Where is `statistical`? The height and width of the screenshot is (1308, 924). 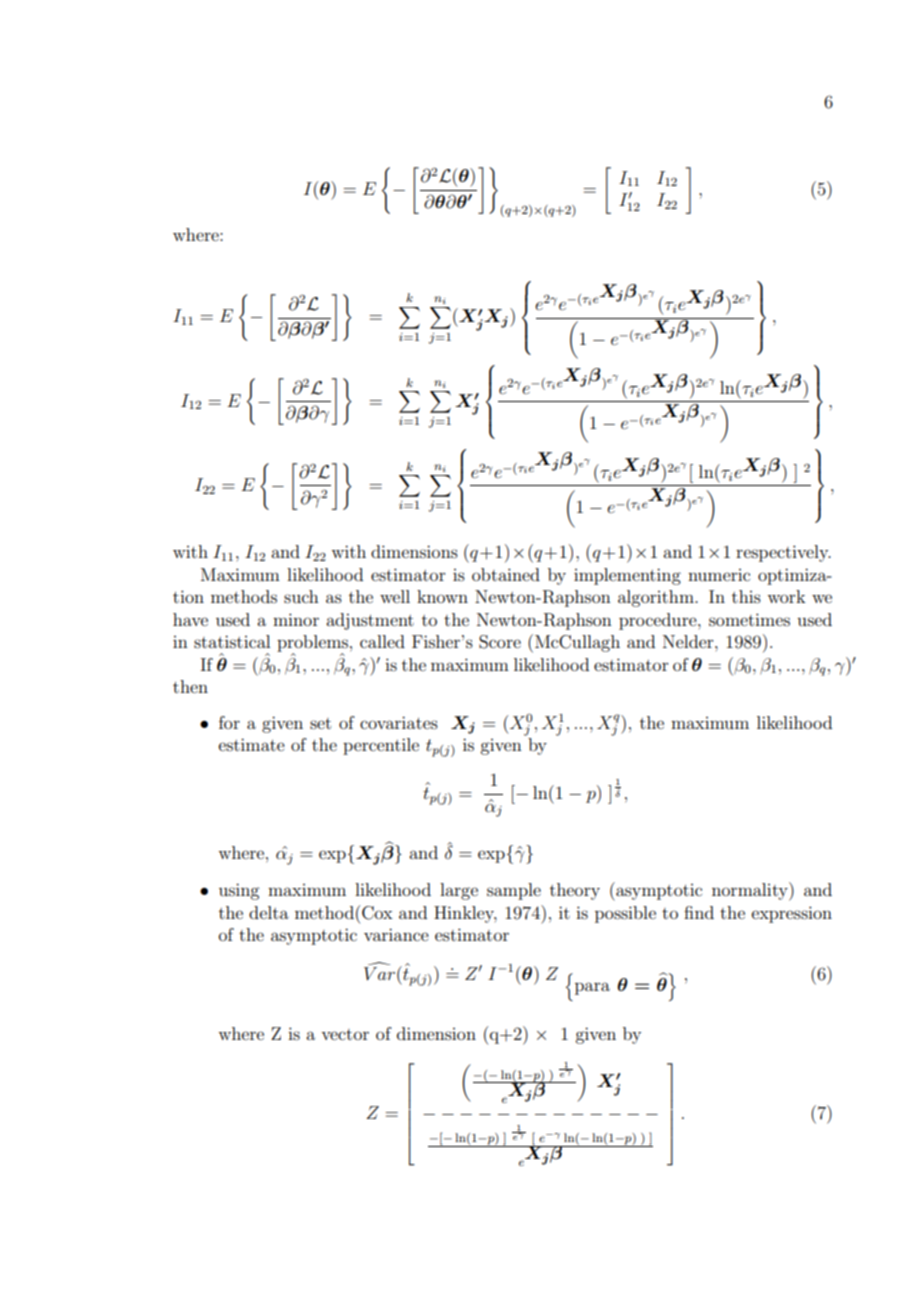 statistical is located at coordinates (232, 641).
